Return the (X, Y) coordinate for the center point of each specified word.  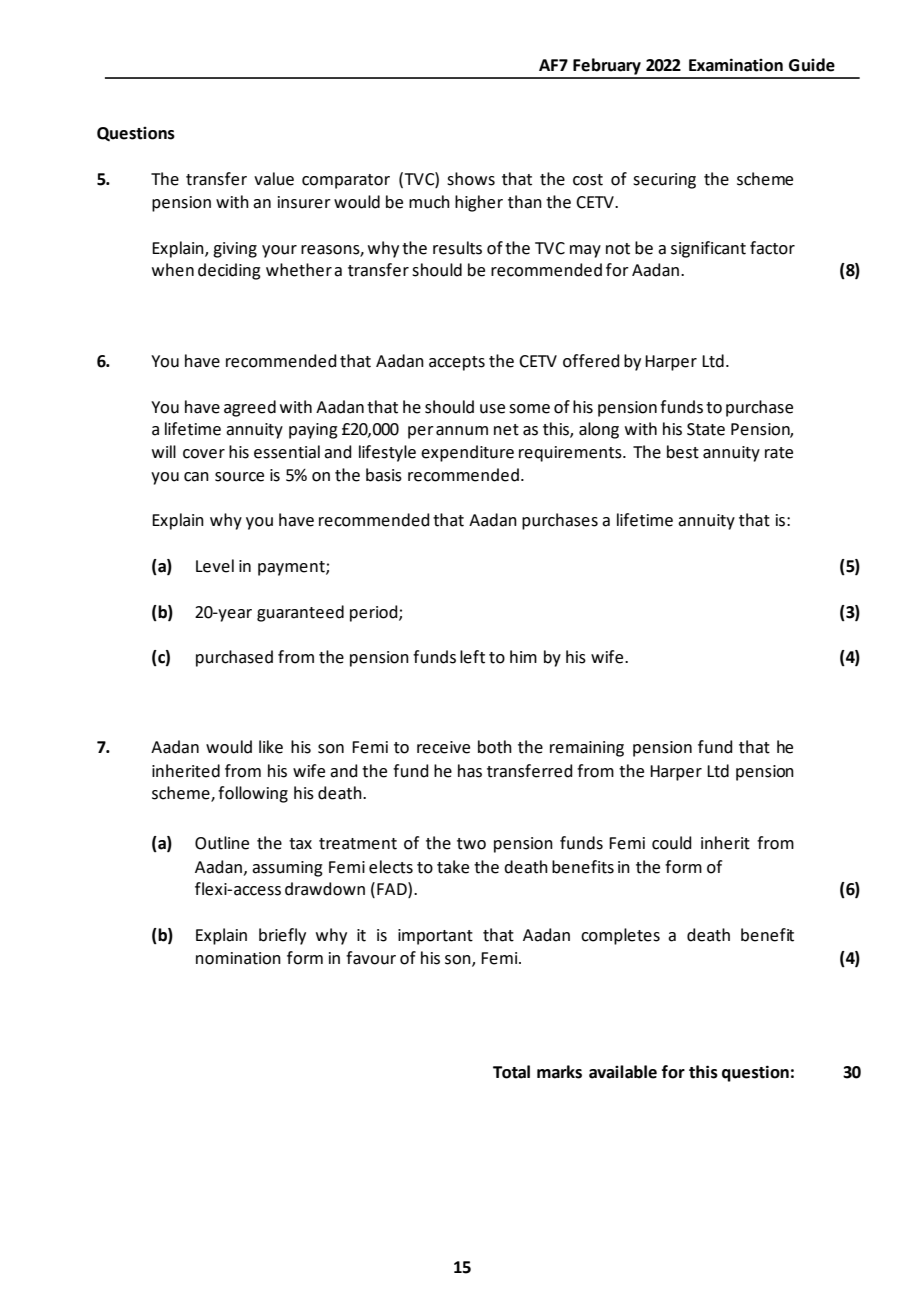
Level (215, 566)
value (274, 179)
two (471, 844)
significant (708, 249)
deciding (229, 271)
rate (779, 453)
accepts (457, 363)
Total (511, 1072)
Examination (736, 65)
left (472, 657)
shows (471, 179)
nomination (238, 958)
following (253, 794)
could (672, 843)
